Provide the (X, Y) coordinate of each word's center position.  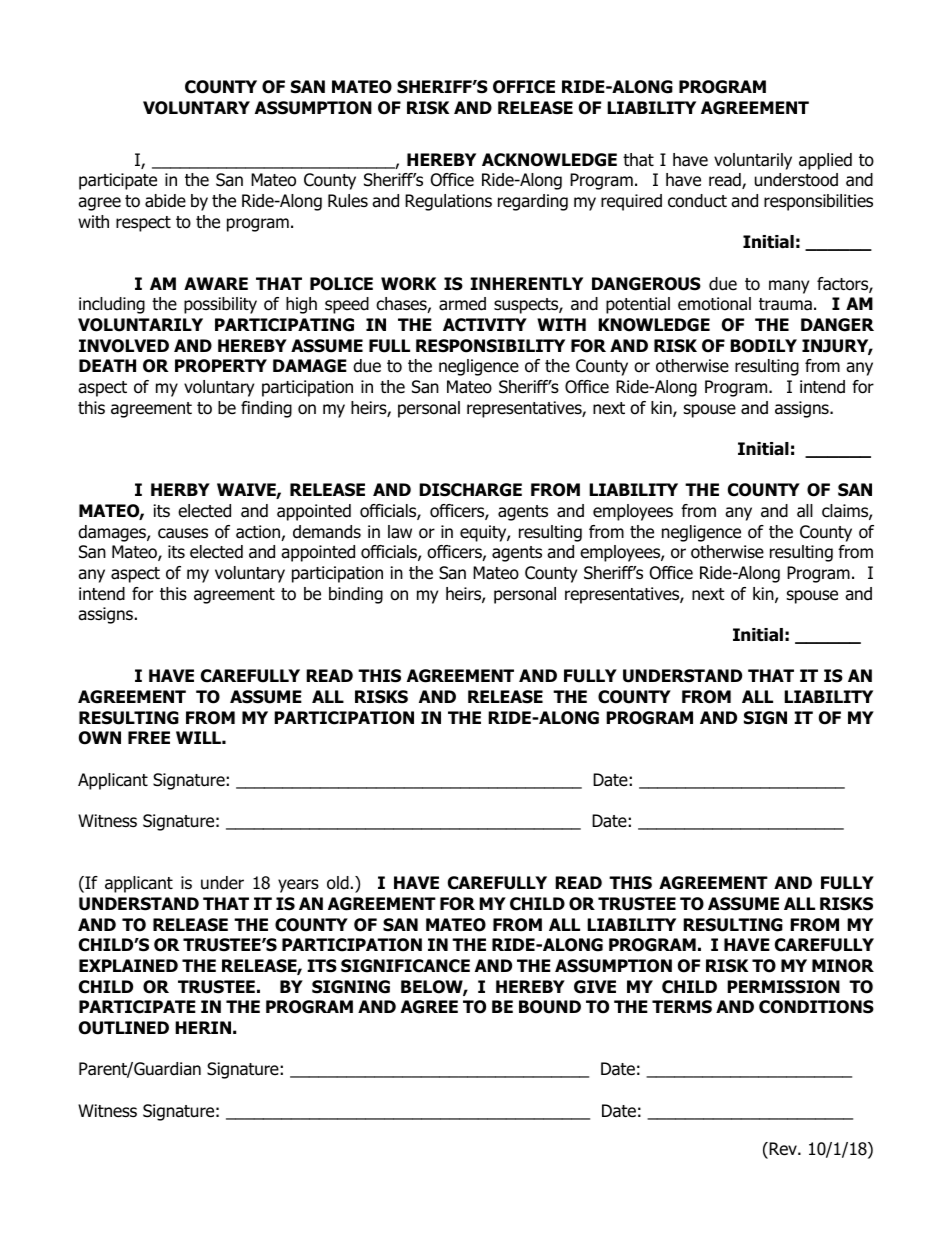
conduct (697, 201)
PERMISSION (783, 987)
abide (165, 201)
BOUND (550, 1007)
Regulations (448, 202)
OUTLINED (124, 1028)
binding (356, 595)
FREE (149, 737)
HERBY (180, 489)
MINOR (843, 966)
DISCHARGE (470, 490)
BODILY (763, 346)
